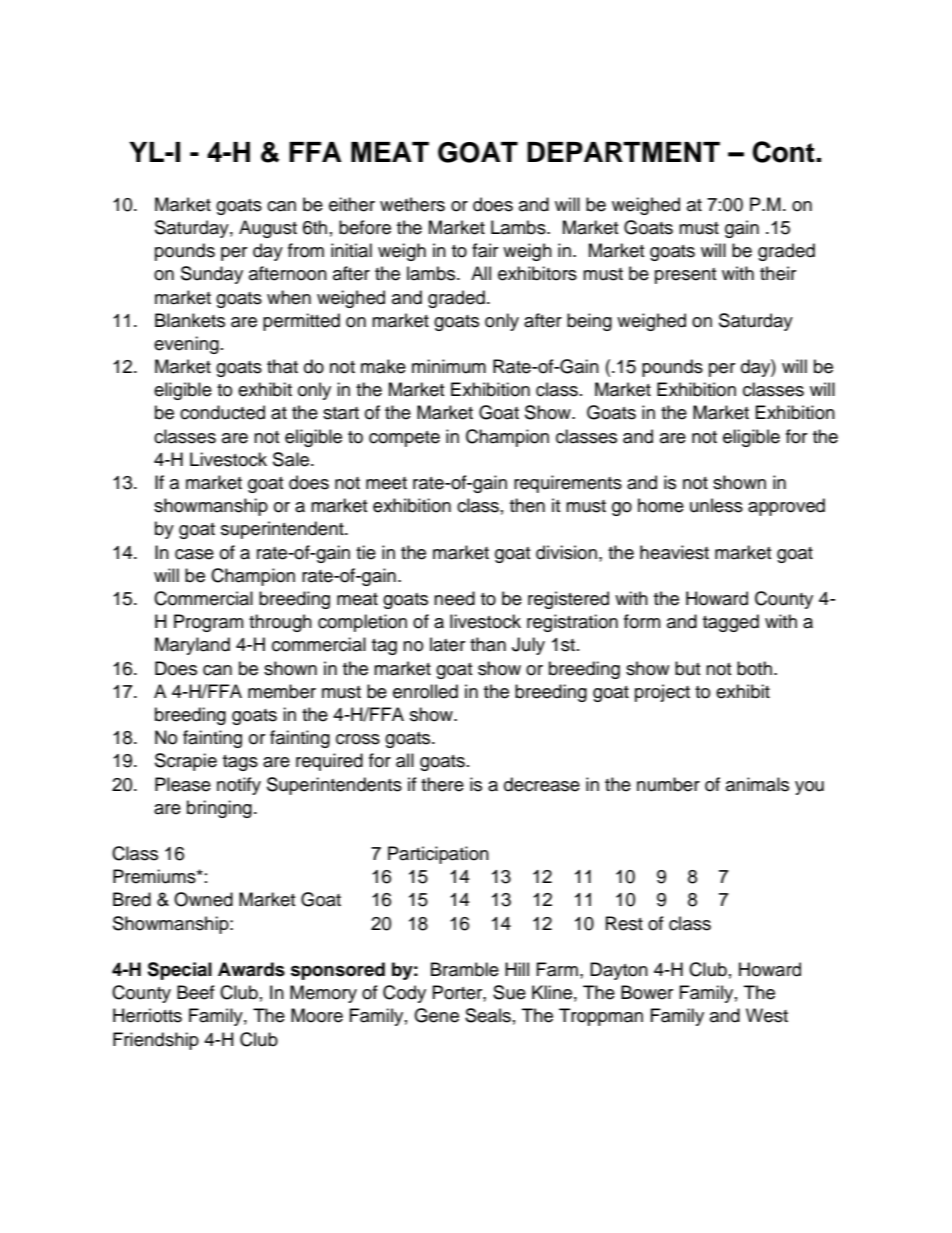 Image resolution: width=952 pixels, height=1233 pixels. What do you see at coordinates (731, 623) in the screenshot?
I see `tagged` at bounding box center [731, 623].
